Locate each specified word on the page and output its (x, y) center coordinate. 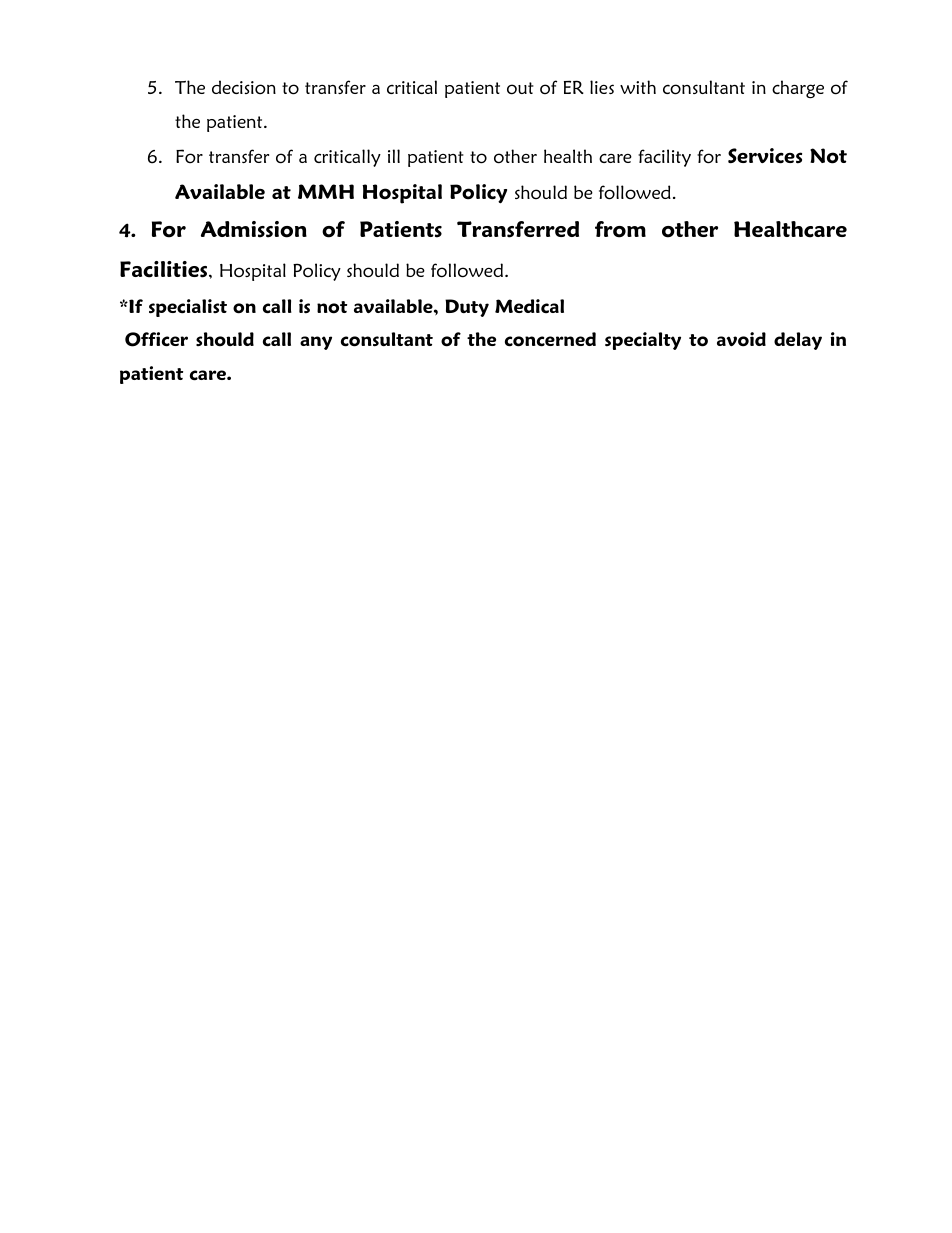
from (620, 229)
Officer (156, 339)
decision (244, 87)
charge (798, 89)
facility (664, 158)
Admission (254, 229)
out (520, 88)
